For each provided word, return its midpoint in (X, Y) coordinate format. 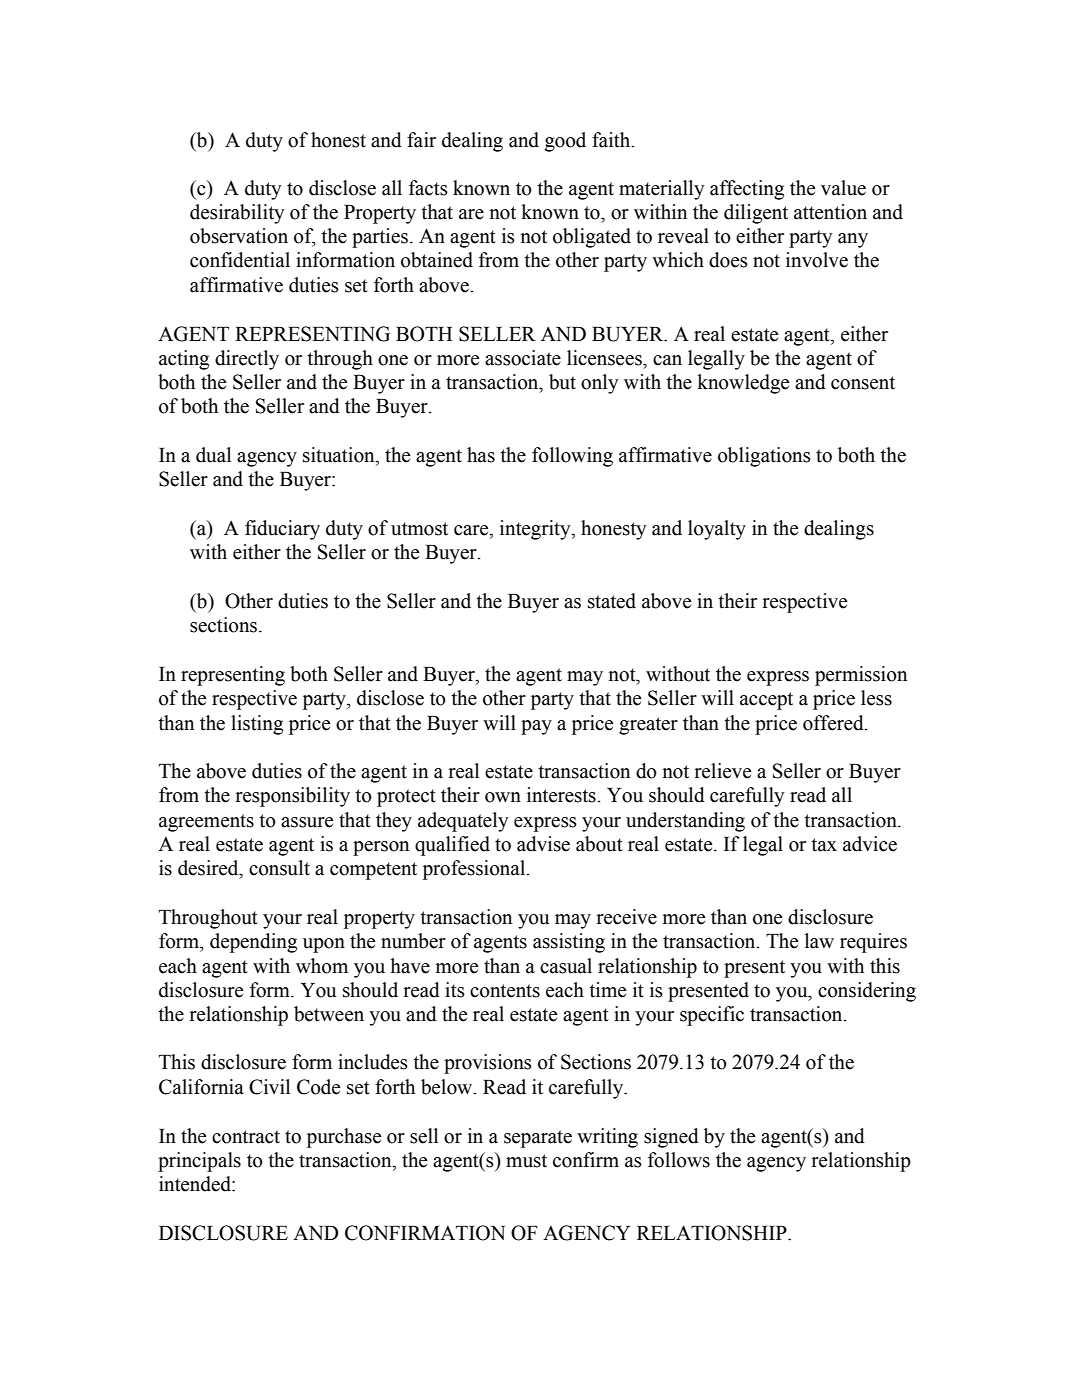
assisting (569, 943)
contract (246, 1137)
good (565, 142)
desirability (237, 214)
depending (253, 943)
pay (536, 727)
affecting (747, 190)
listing (257, 725)
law (819, 941)
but (562, 382)
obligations (764, 457)
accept (766, 701)
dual (213, 455)
